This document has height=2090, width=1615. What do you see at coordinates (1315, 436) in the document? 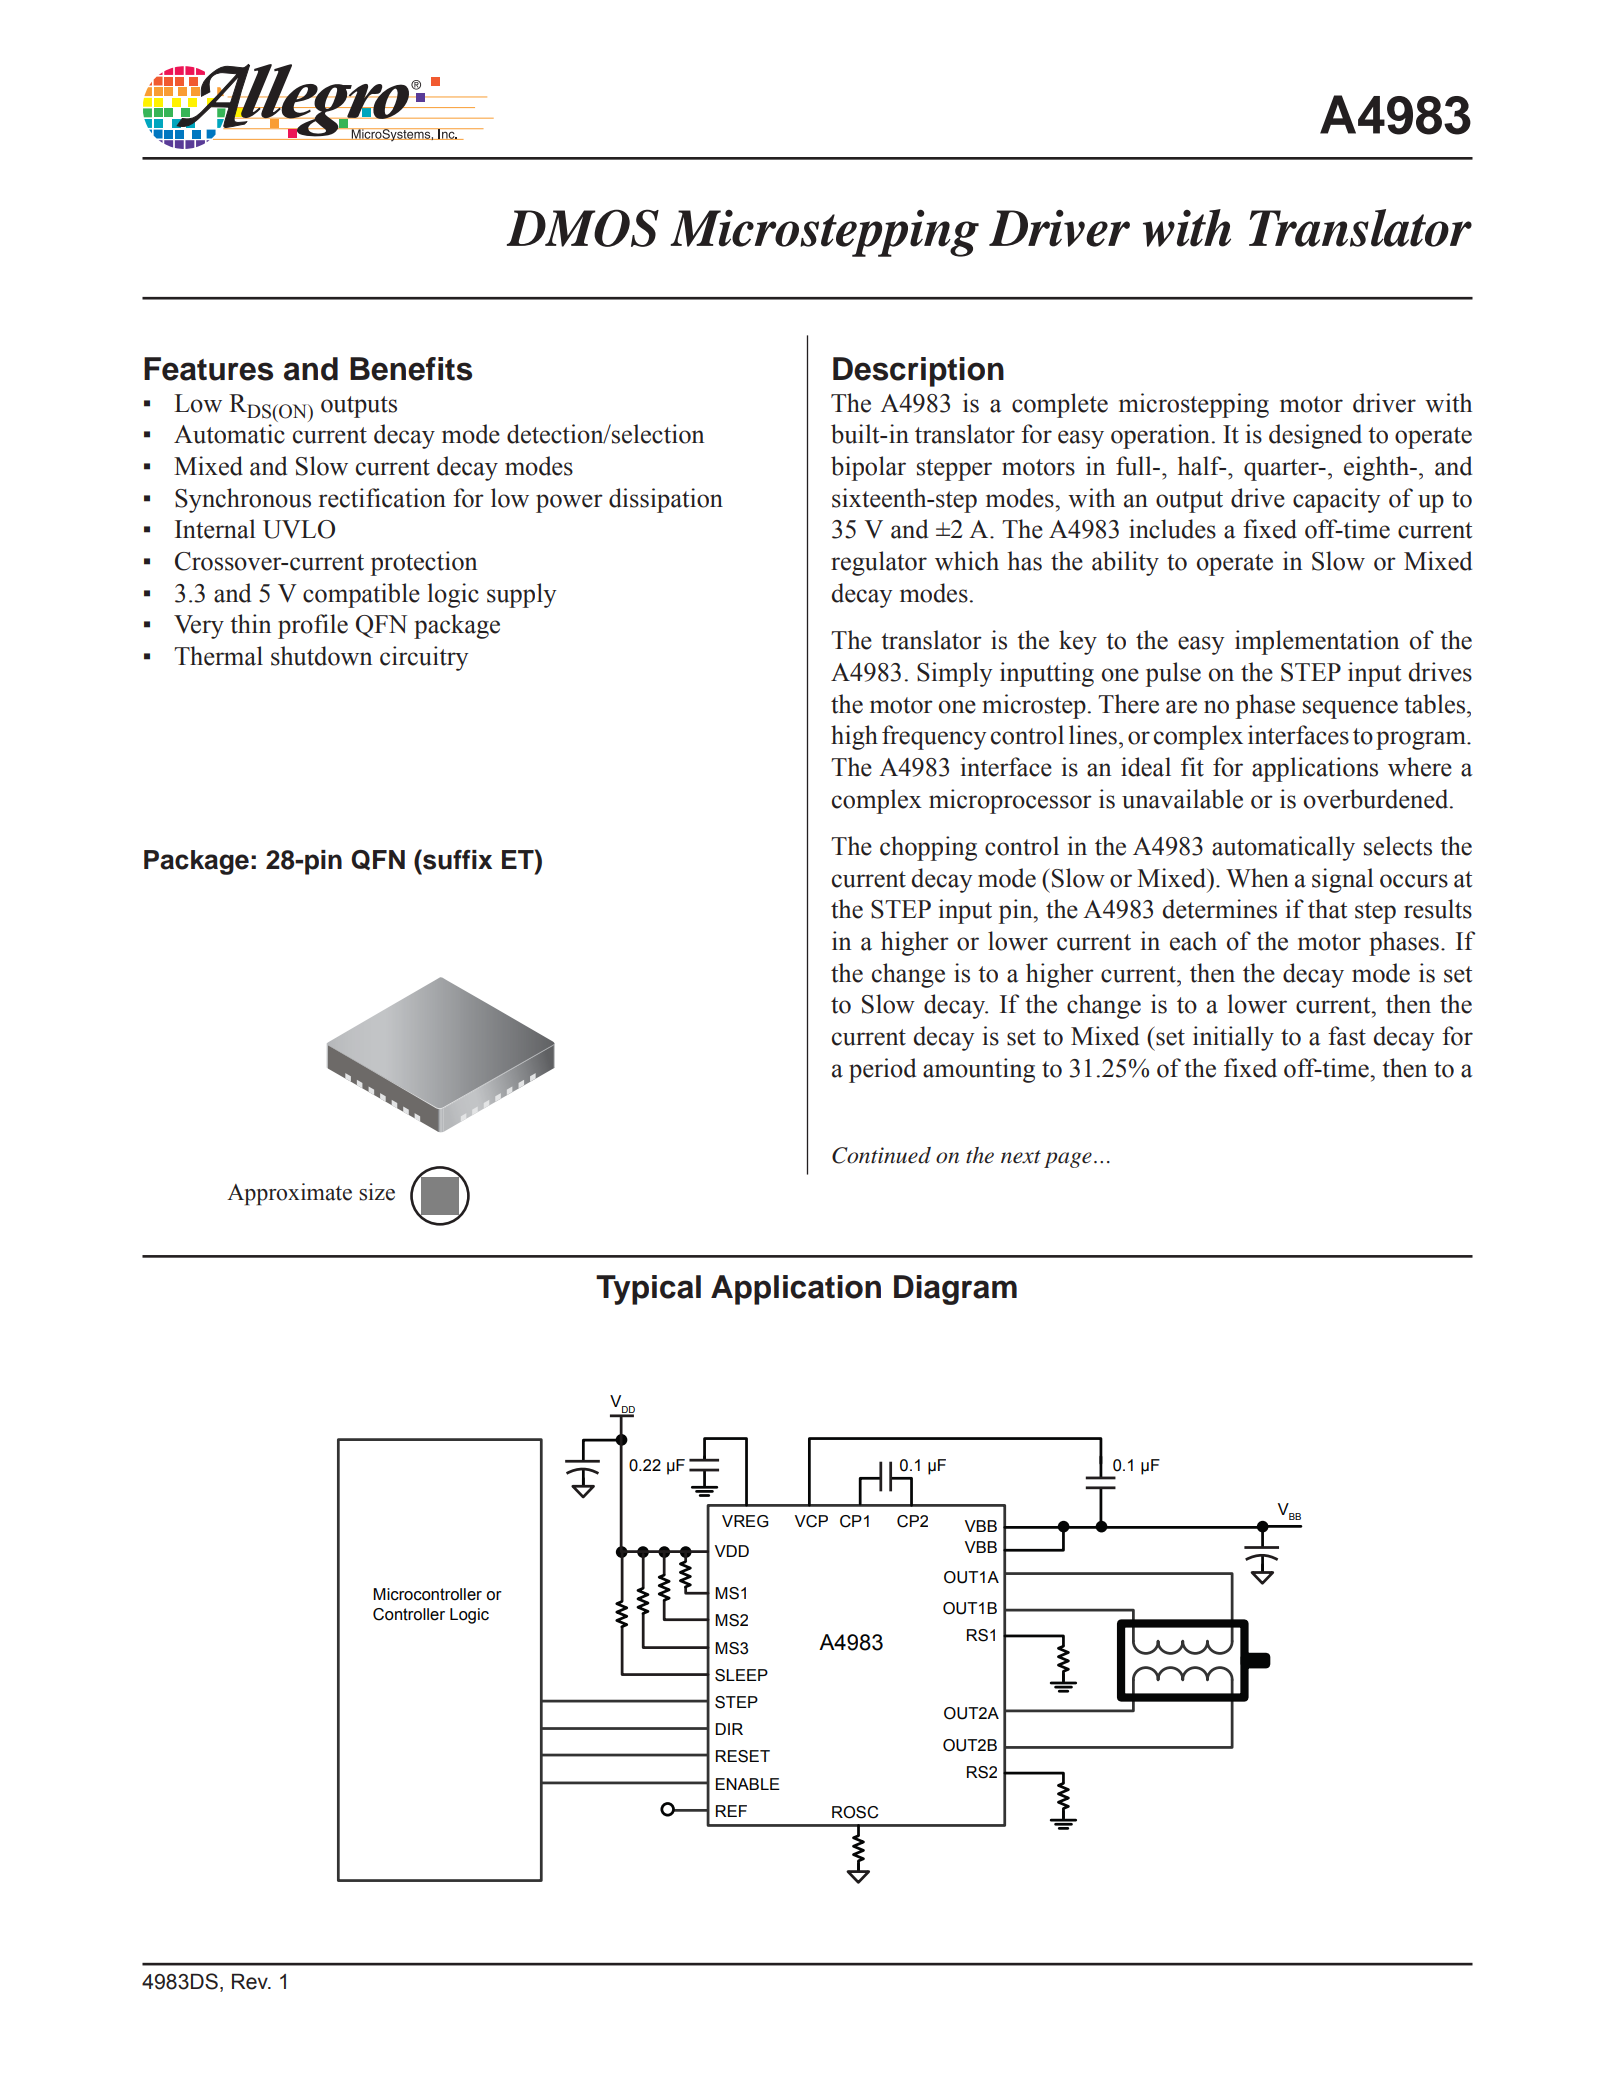
I see `designed` at bounding box center [1315, 436].
